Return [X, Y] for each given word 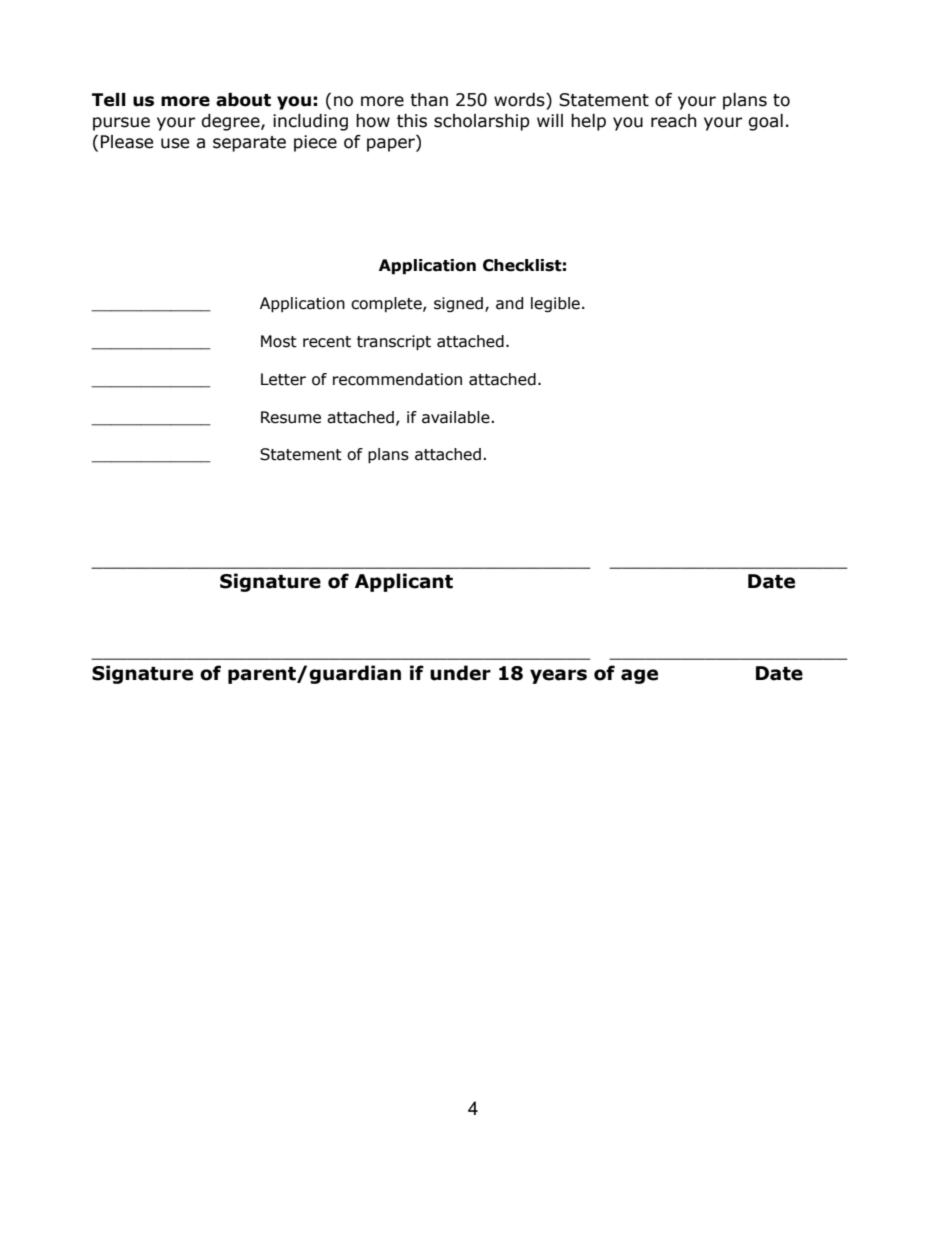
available [456, 417]
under [460, 673]
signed [458, 304]
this [412, 121]
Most [279, 341]
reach [673, 121]
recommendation [397, 379]
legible [555, 304]
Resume [291, 417]
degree [231, 122]
